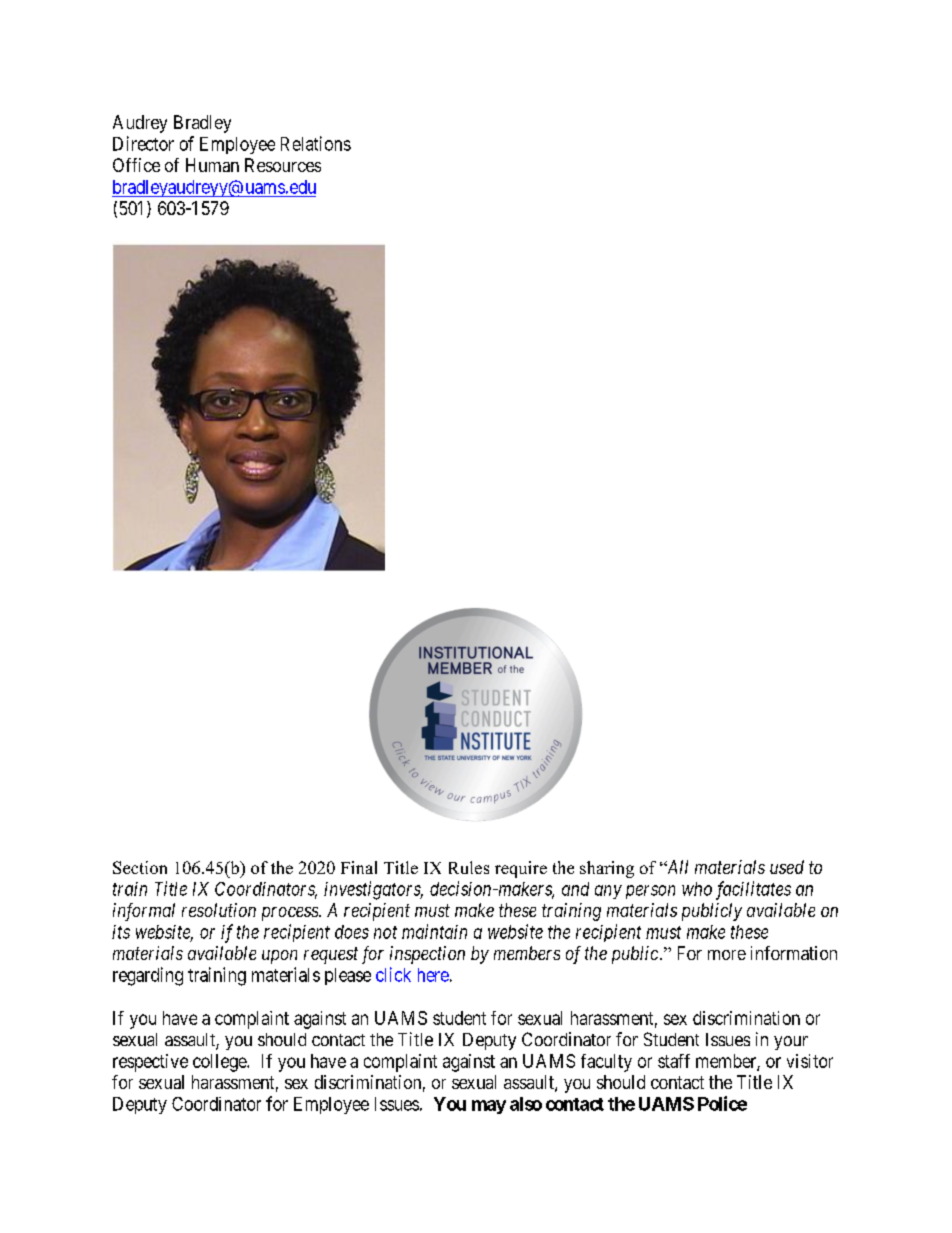  I want to click on used, so click(787, 867).
